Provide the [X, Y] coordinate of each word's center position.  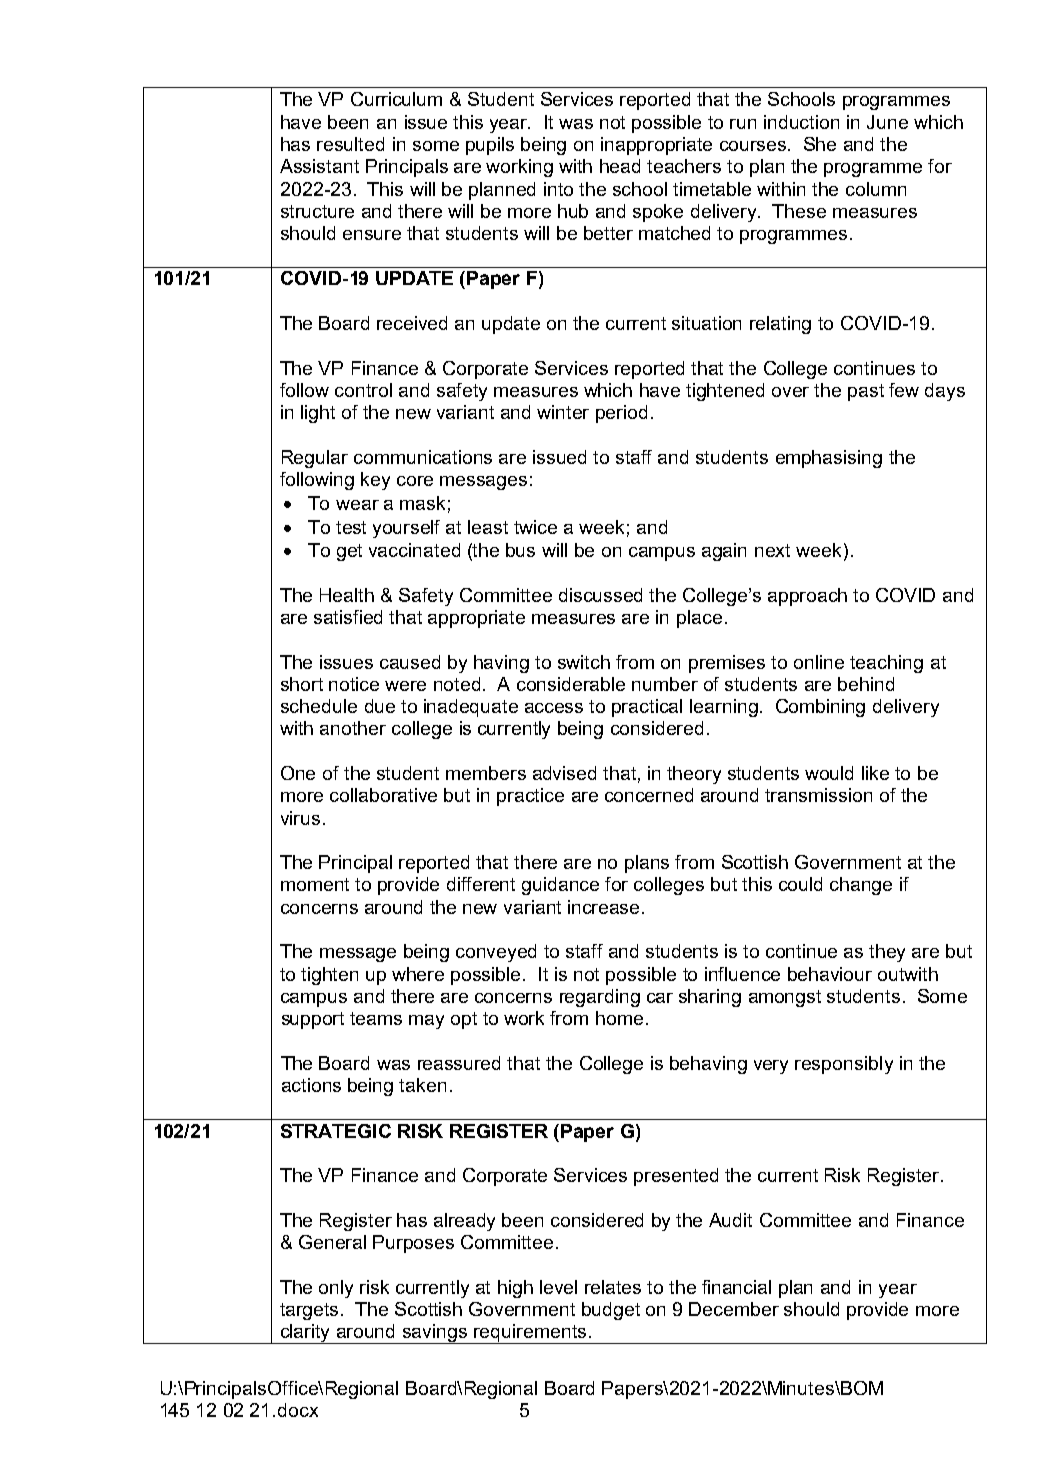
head [620, 166]
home [619, 1018]
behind [866, 684]
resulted [350, 144]
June [887, 122]
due [380, 706]
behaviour [830, 974]
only [336, 1289]
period [621, 414]
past [866, 392]
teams [376, 1018]
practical [647, 708]
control [363, 390]
